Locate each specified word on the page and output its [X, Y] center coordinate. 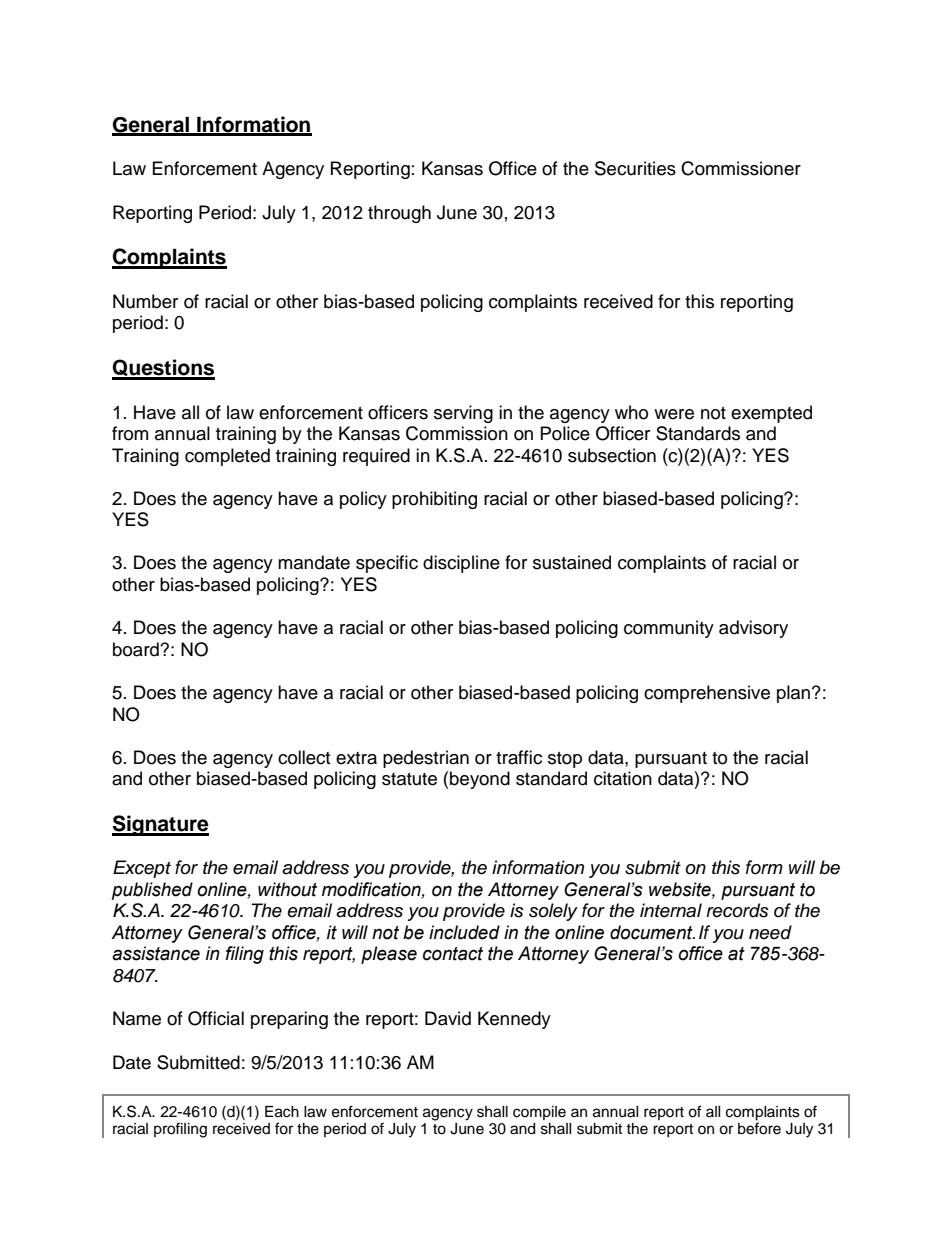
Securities [635, 168]
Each [282, 1112]
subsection [612, 455]
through [399, 214]
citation [623, 778]
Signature [160, 825]
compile [539, 1113]
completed [227, 457]
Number [145, 301]
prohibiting [434, 500]
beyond [480, 780]
